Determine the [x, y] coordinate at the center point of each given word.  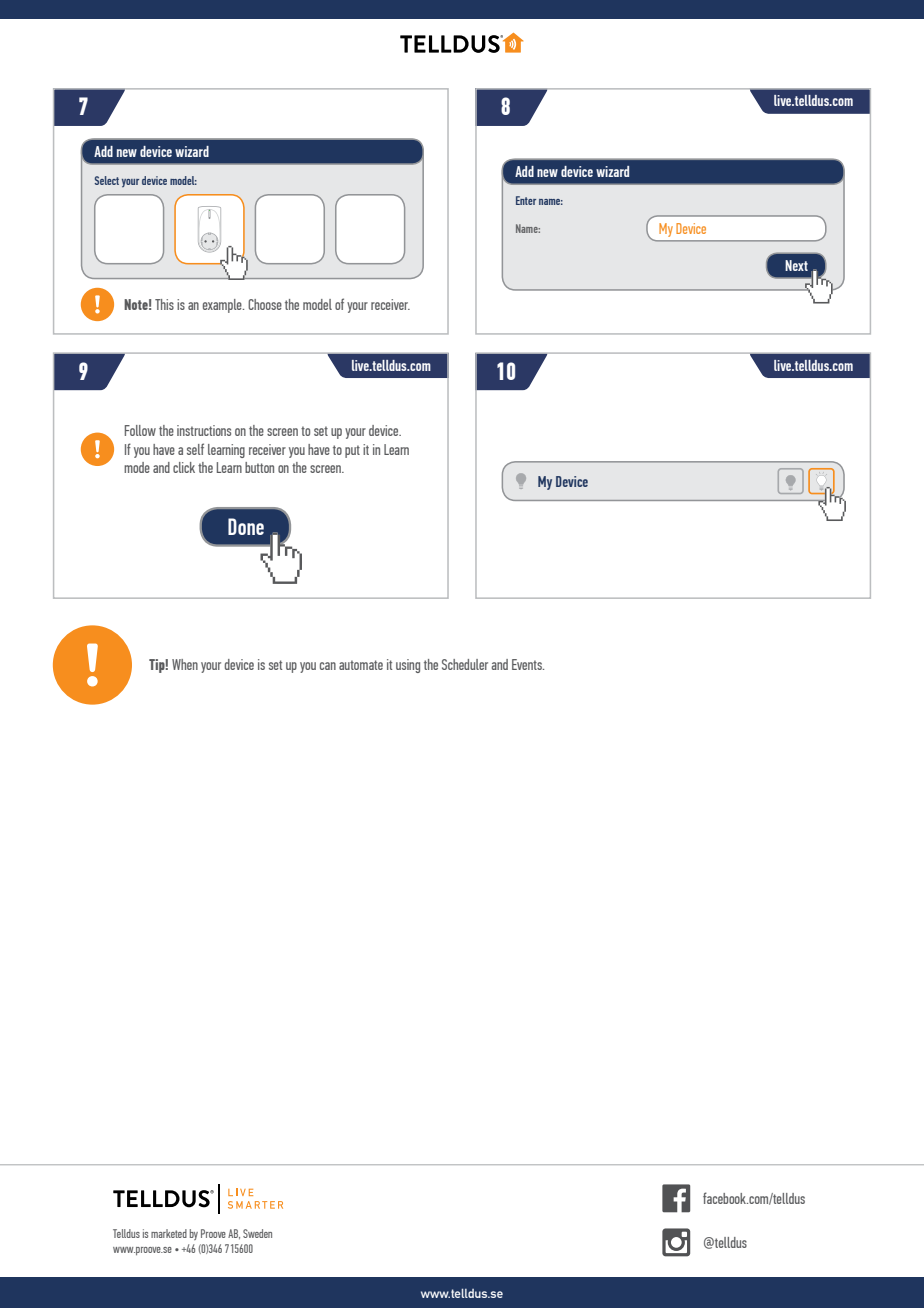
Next [796, 265]
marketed [169, 1233]
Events [528, 664]
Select [107, 180]
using [408, 666]
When [185, 664]
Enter [526, 200]
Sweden [257, 1233]
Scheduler [465, 664]
